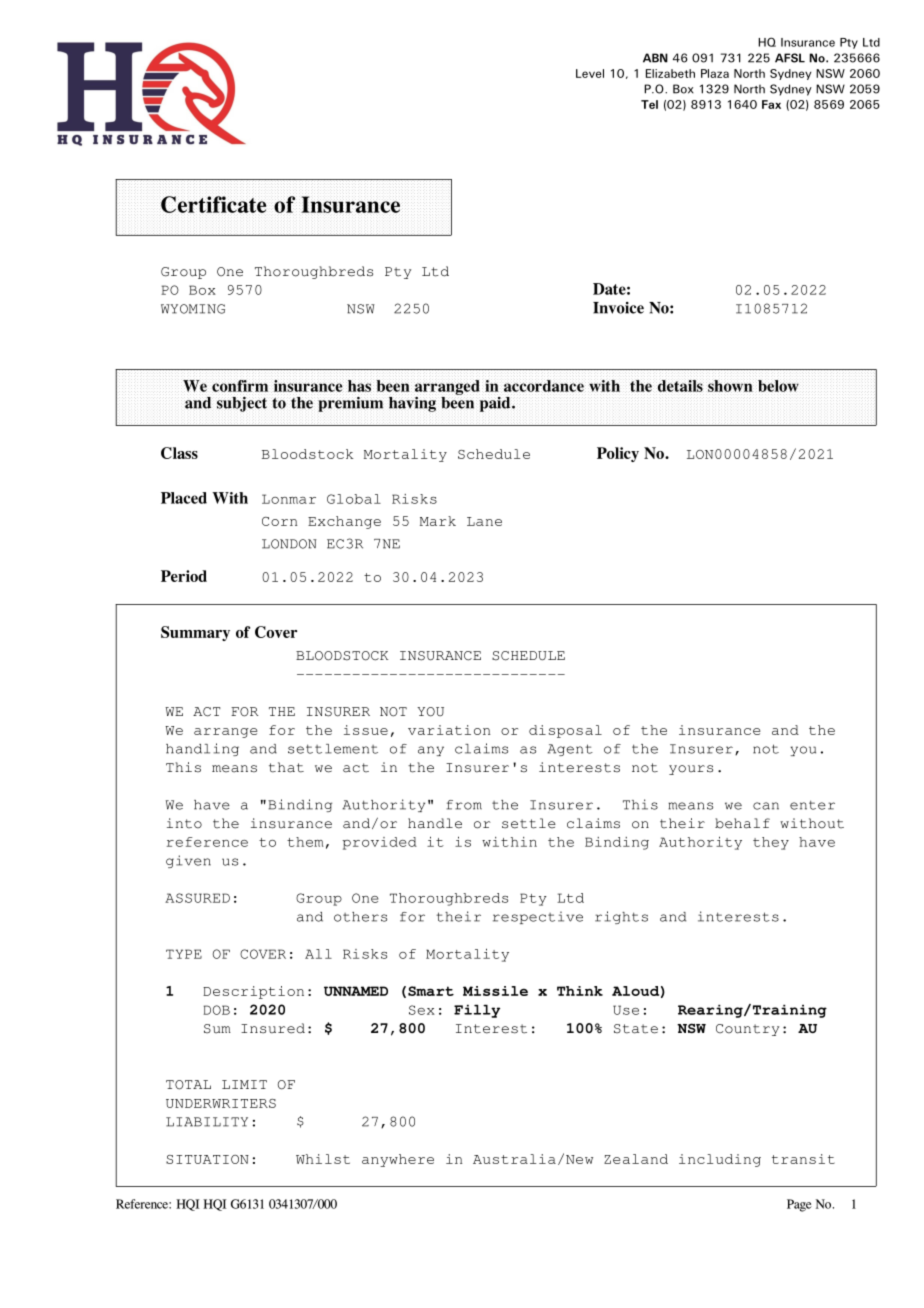 The height and width of the screenshot is (1308, 924). What do you see at coordinates (496, 404) in the screenshot?
I see `paid` at bounding box center [496, 404].
